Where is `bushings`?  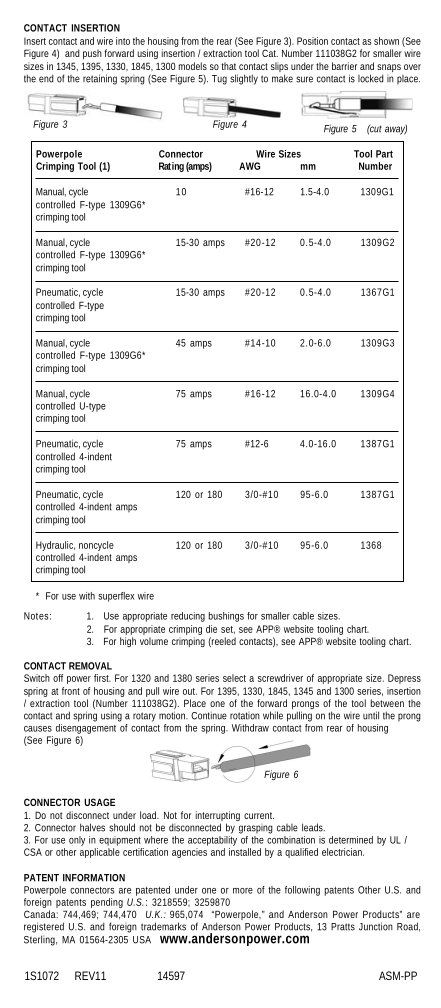 bushings is located at coordinates (226, 617).
